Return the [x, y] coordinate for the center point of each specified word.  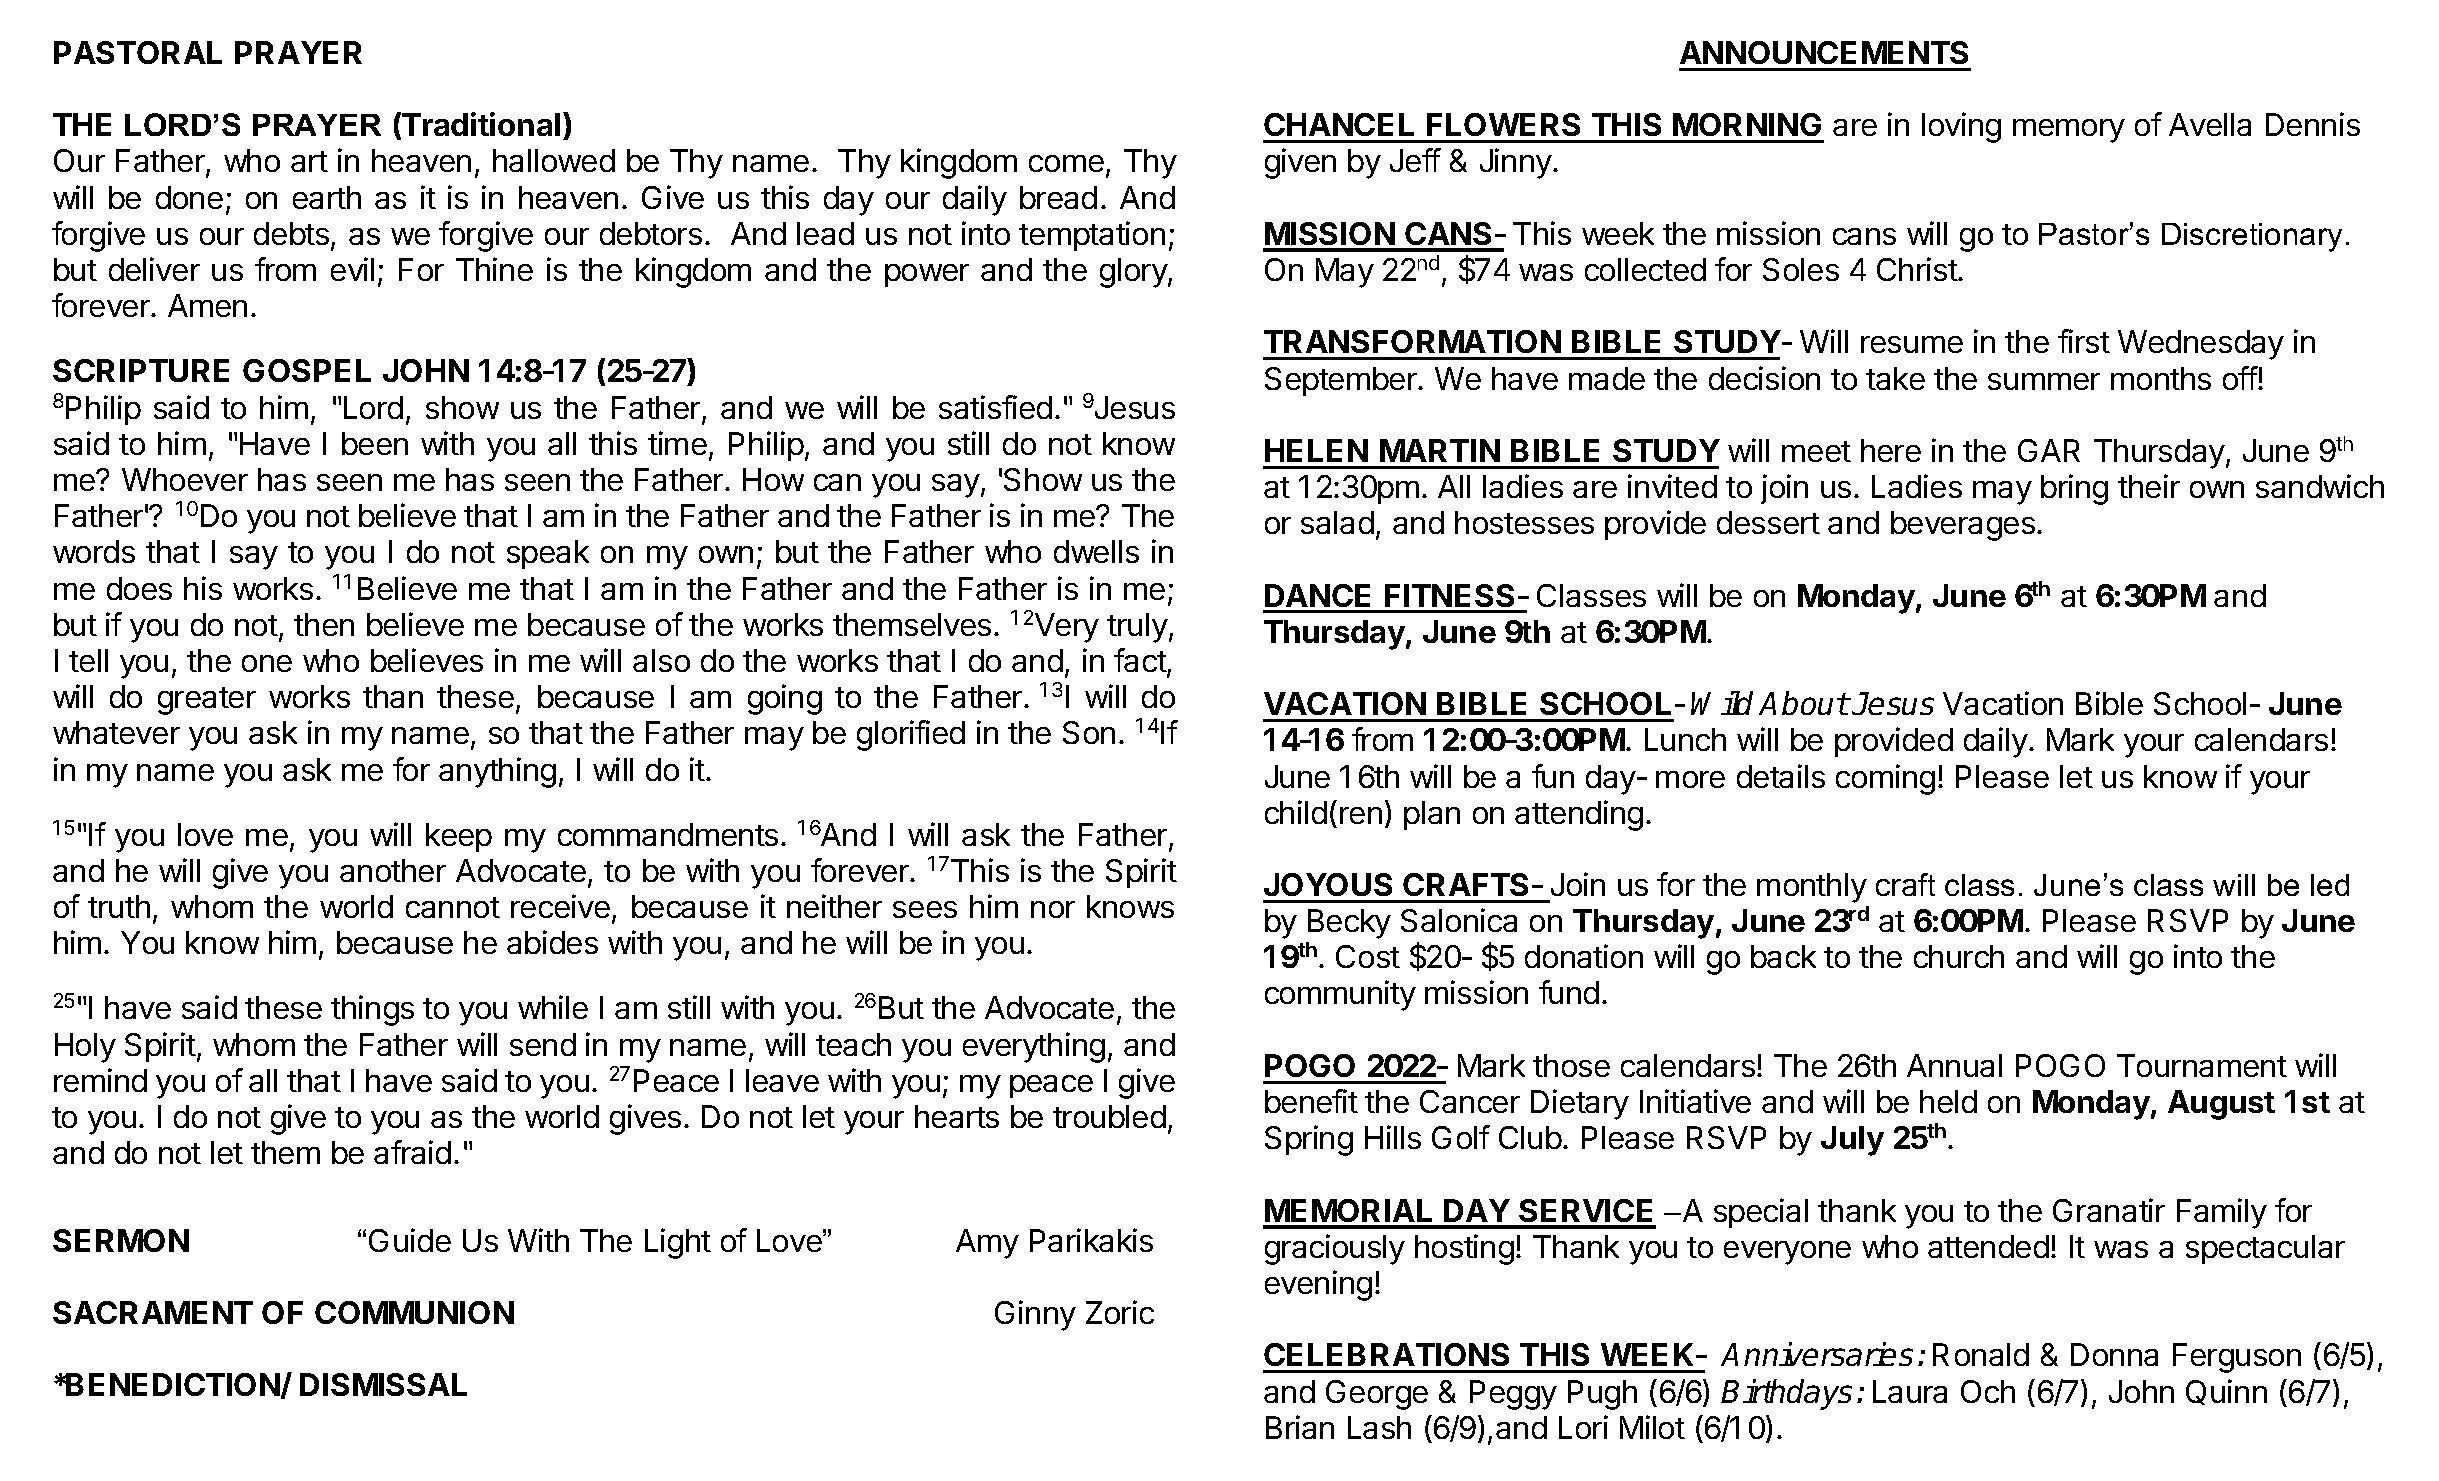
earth [327, 197]
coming [1885, 779]
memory [2069, 131]
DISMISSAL [383, 1384]
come [1066, 163]
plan [1432, 815]
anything [497, 772]
